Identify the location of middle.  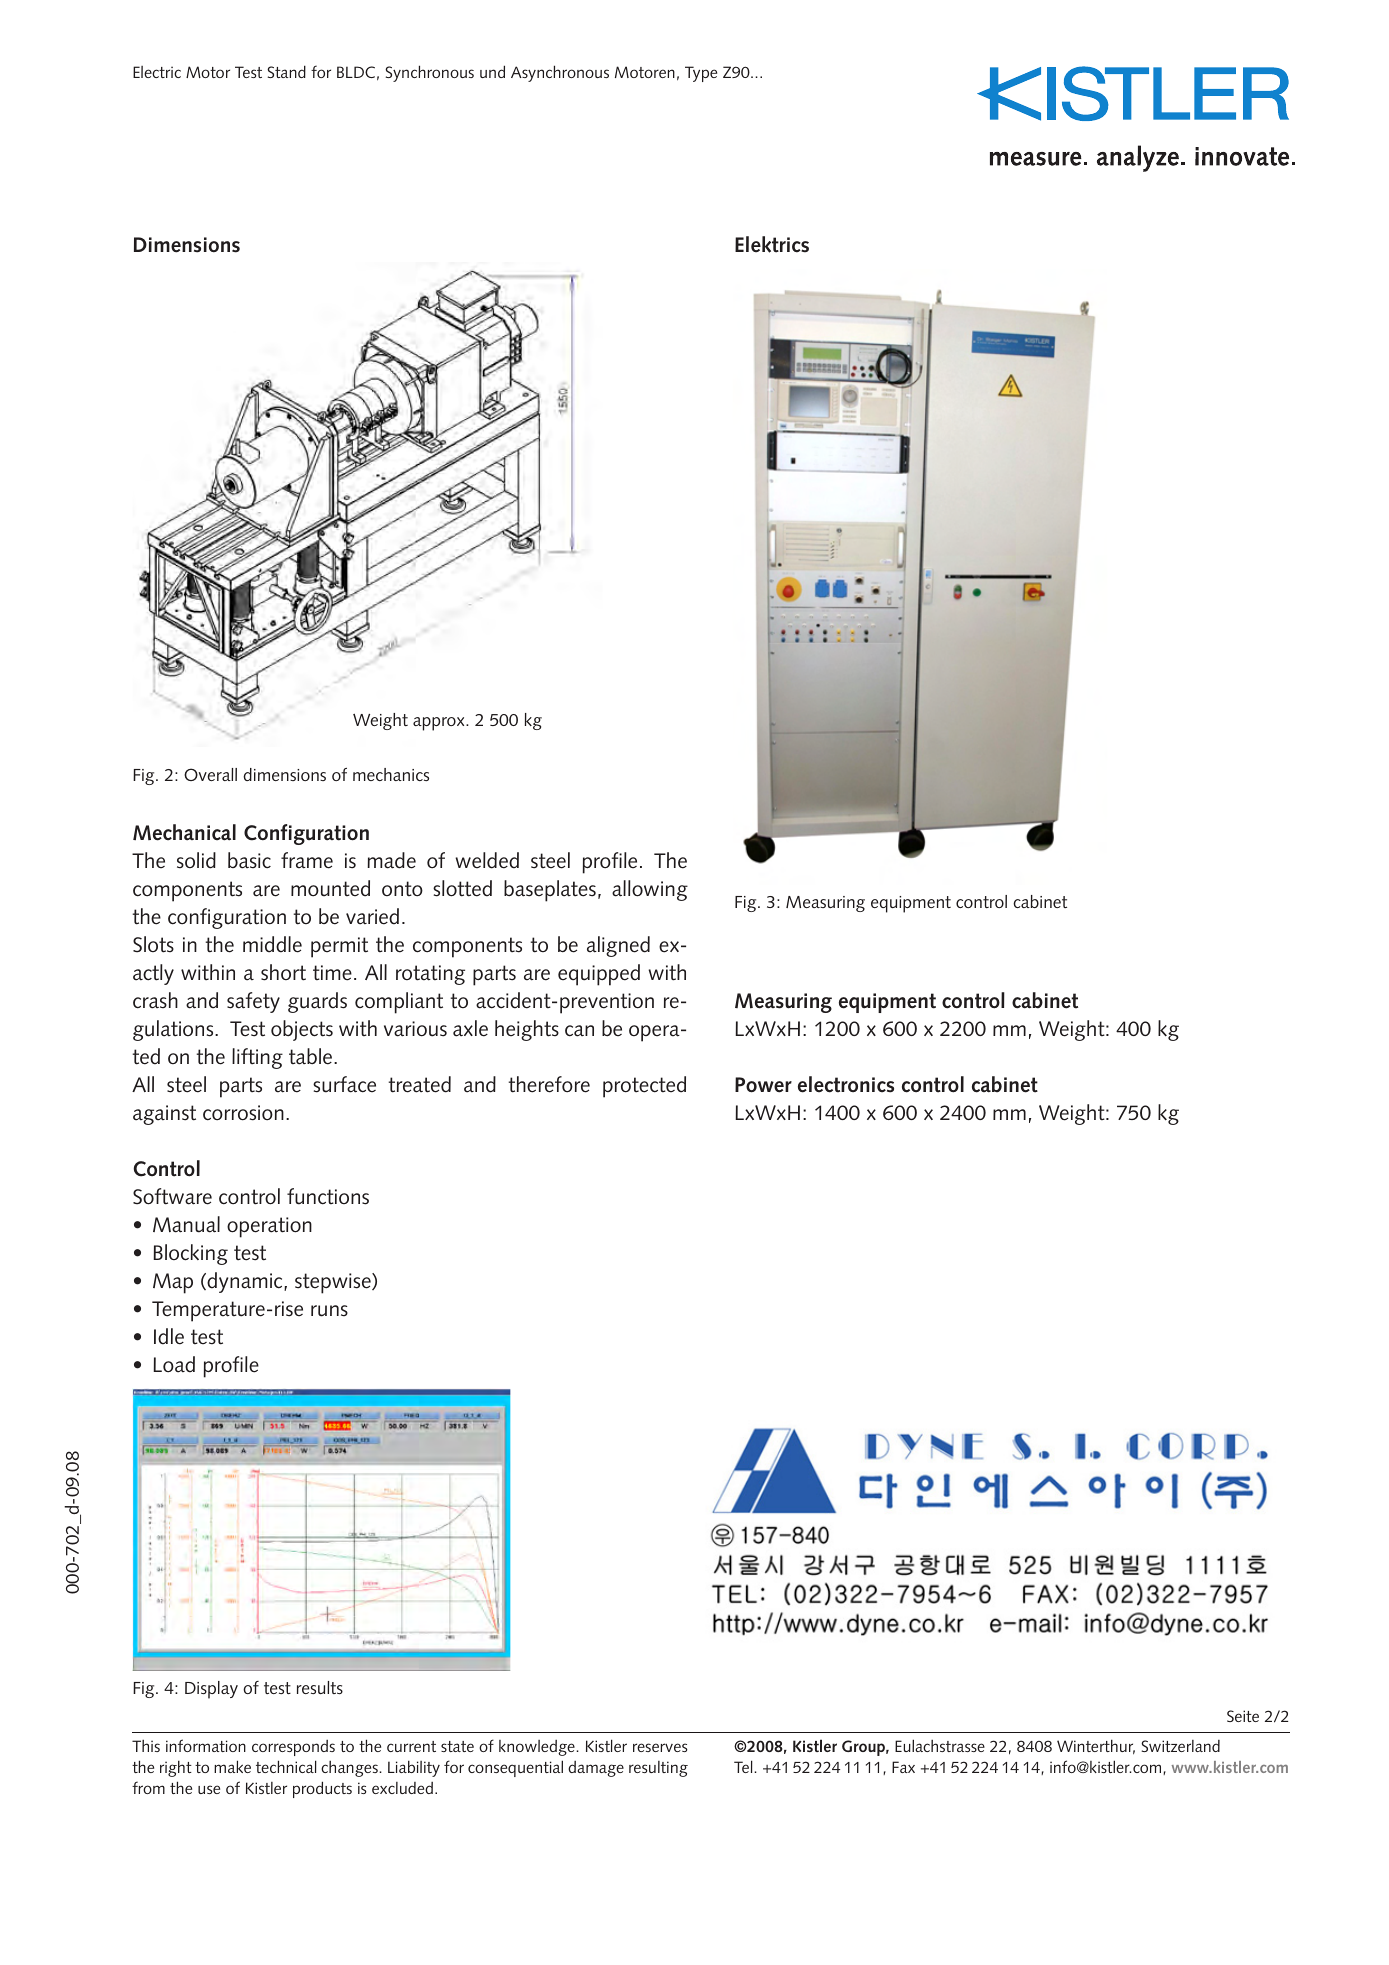
(272, 944).
